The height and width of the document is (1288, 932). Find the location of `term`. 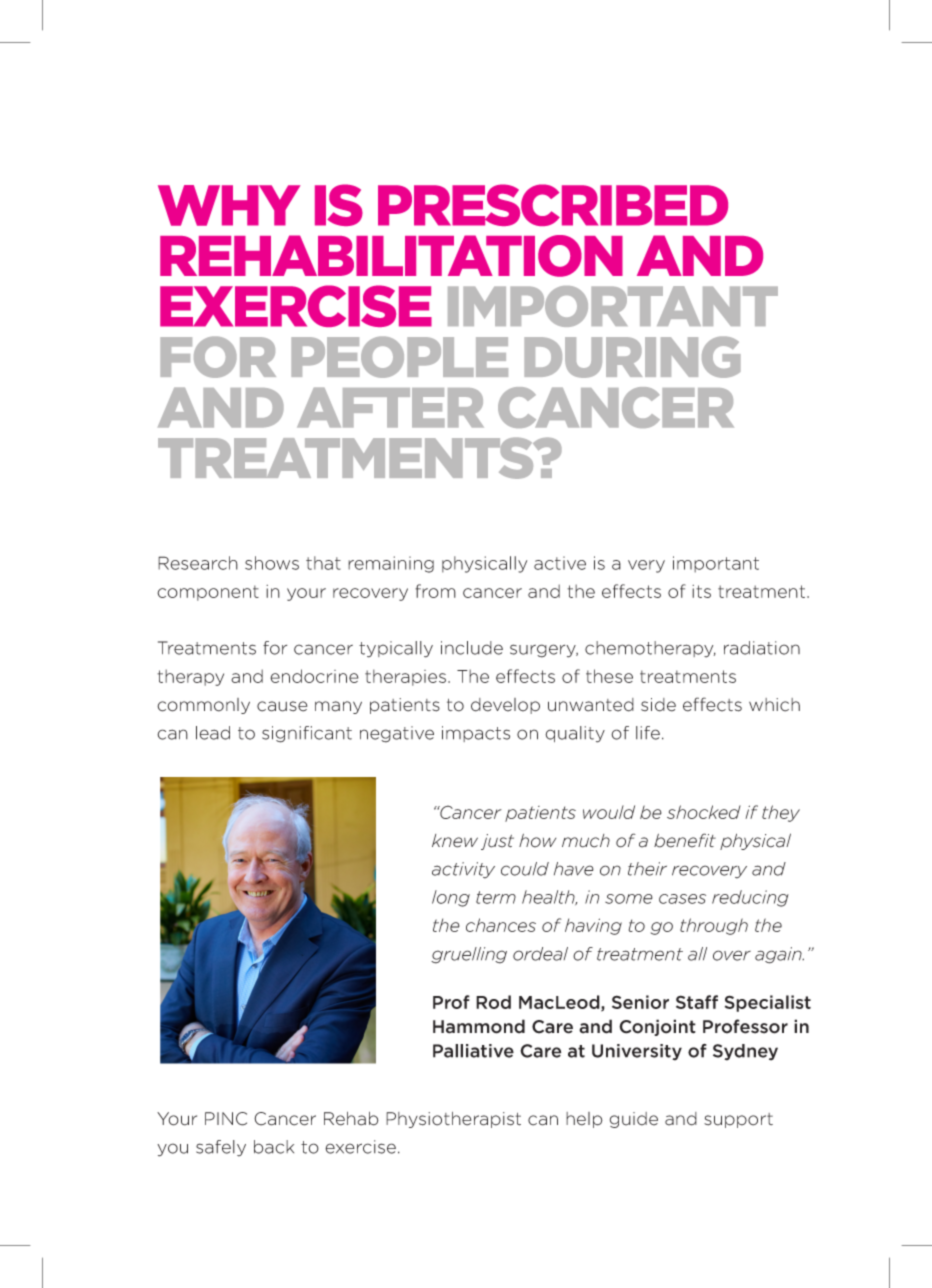

term is located at coordinates (496, 897).
